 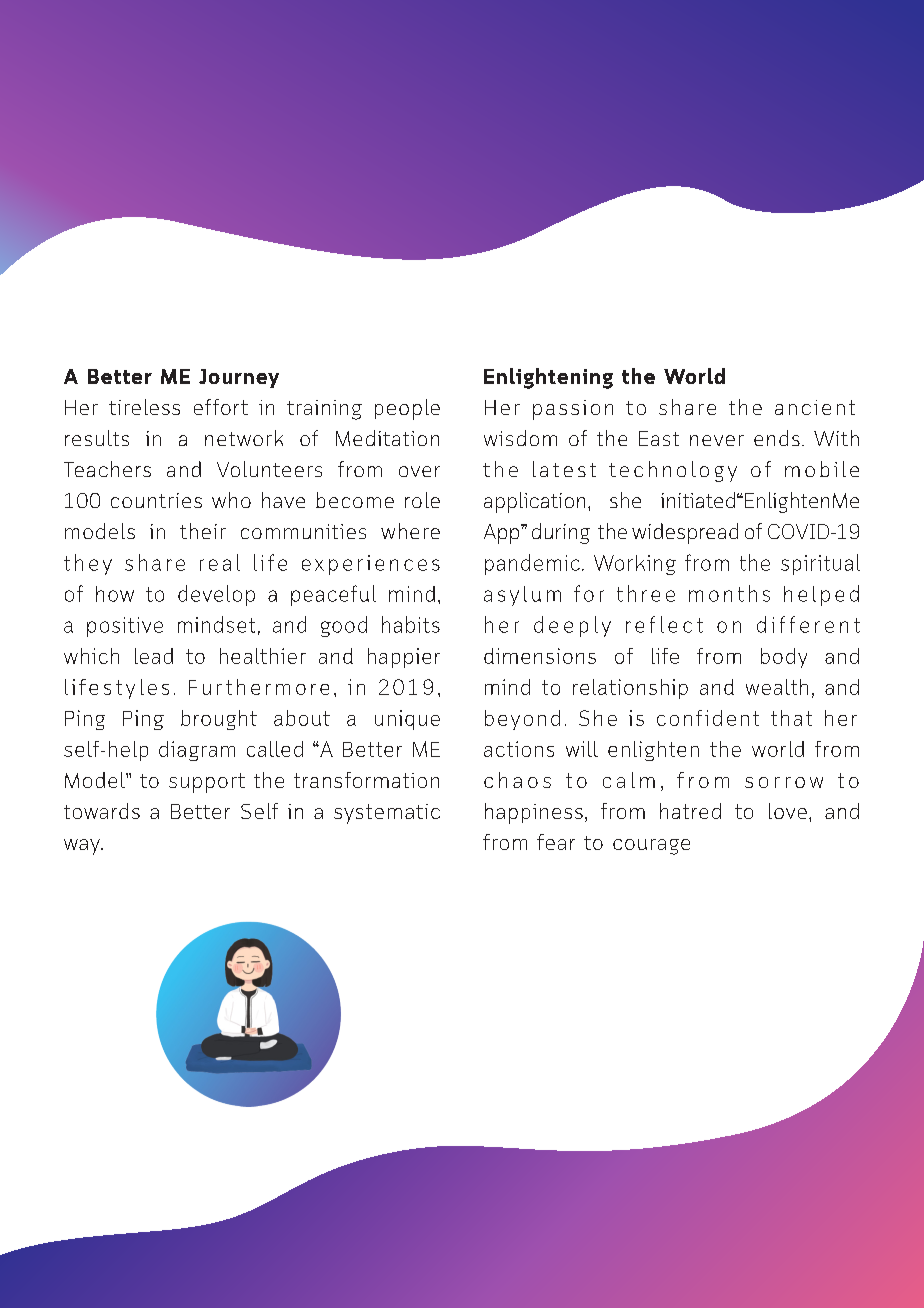 I want to click on different, so click(x=808, y=624).
